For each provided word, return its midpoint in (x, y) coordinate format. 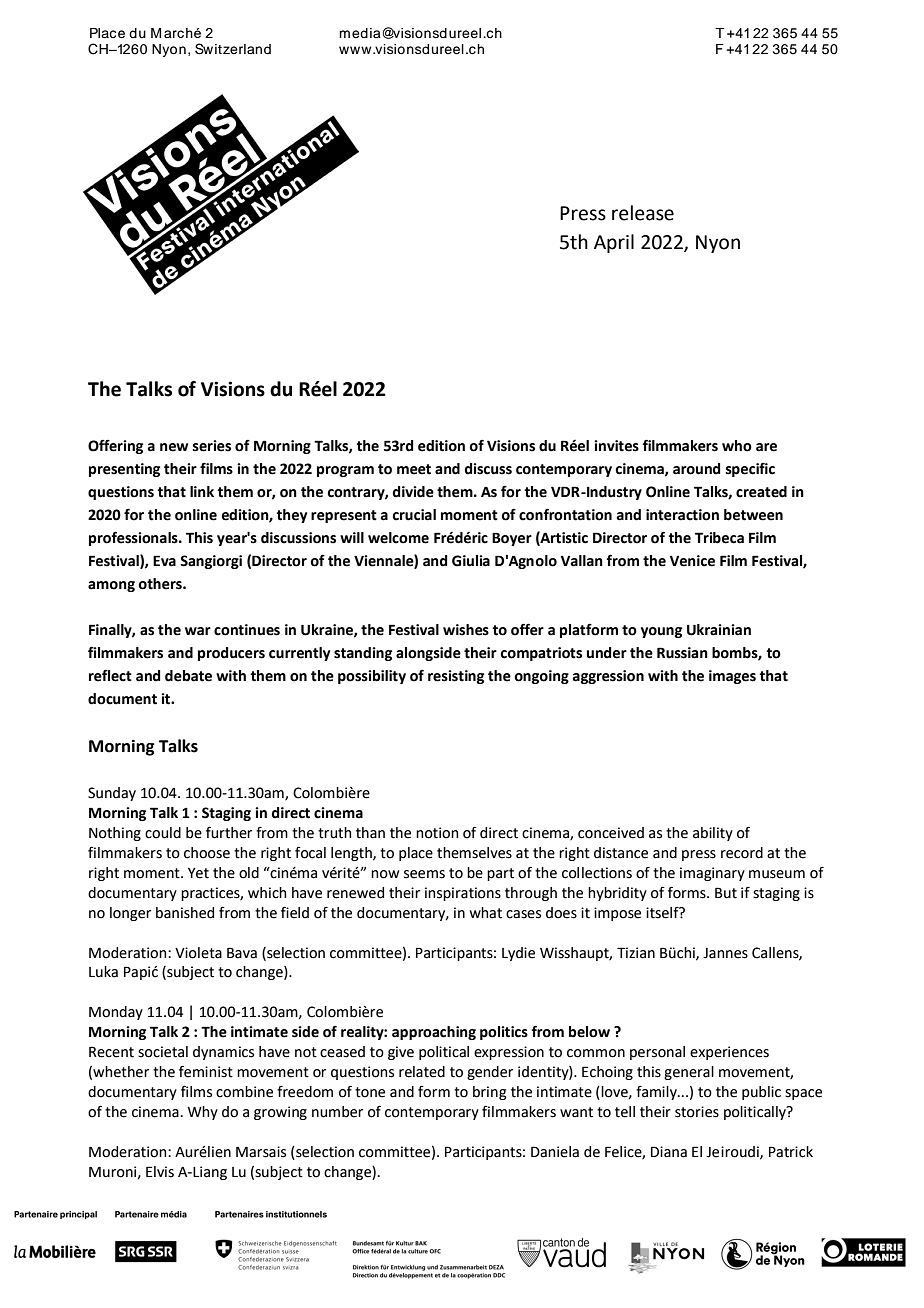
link (202, 491)
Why (202, 1113)
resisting (456, 677)
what (486, 913)
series (212, 446)
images (732, 677)
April (614, 243)
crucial (414, 515)
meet (414, 469)
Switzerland (233, 49)
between (753, 515)
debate (188, 676)
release (643, 213)
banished (185, 913)
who (737, 446)
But (726, 893)
